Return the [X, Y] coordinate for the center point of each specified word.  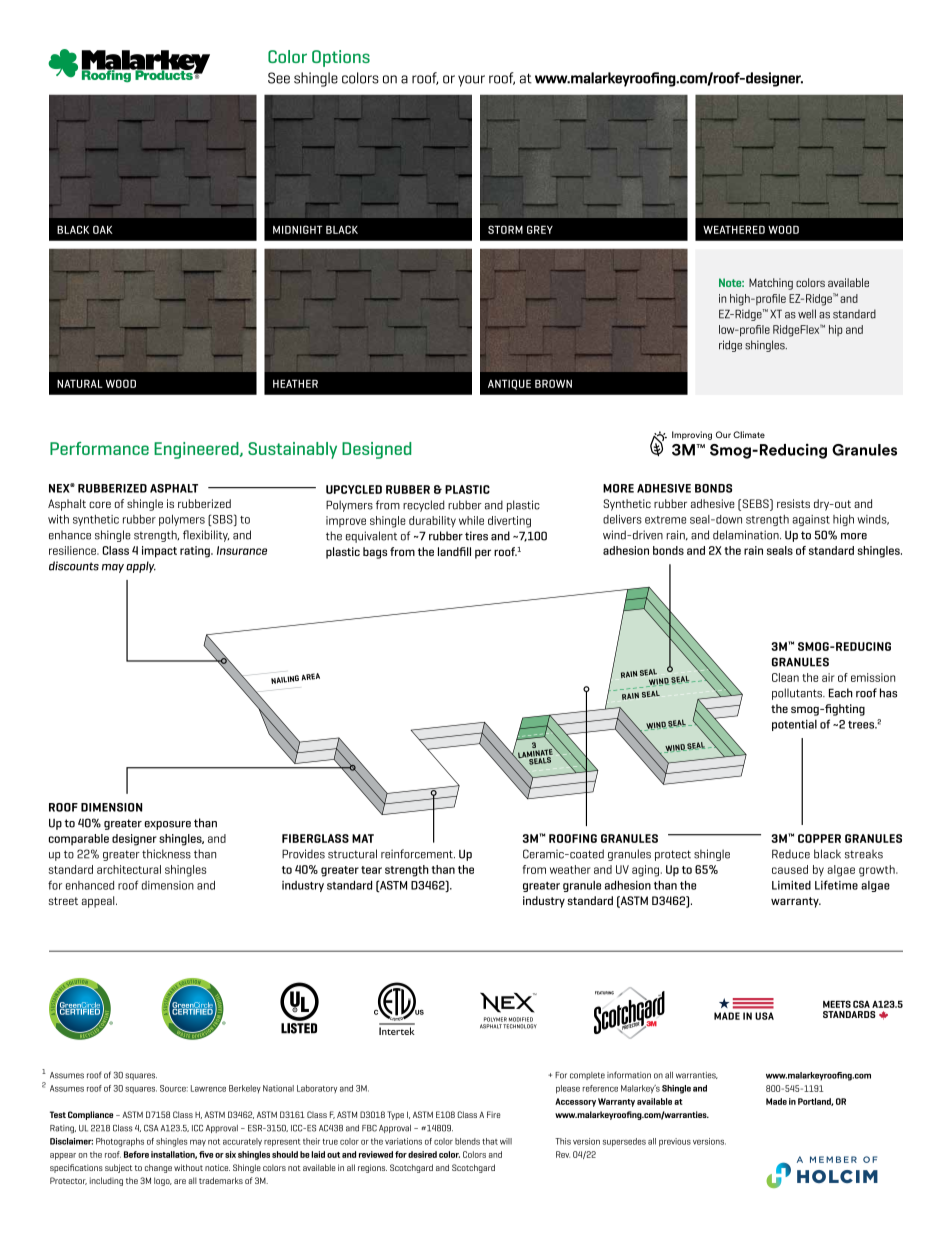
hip [835, 330]
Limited [791, 885]
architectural [129, 869]
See [279, 78]
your [471, 81]
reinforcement [418, 854]
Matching [771, 284]
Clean [785, 677]
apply [141, 567]
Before [136, 1154]
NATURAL [80, 383]
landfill [454, 551]
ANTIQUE [509, 384]
